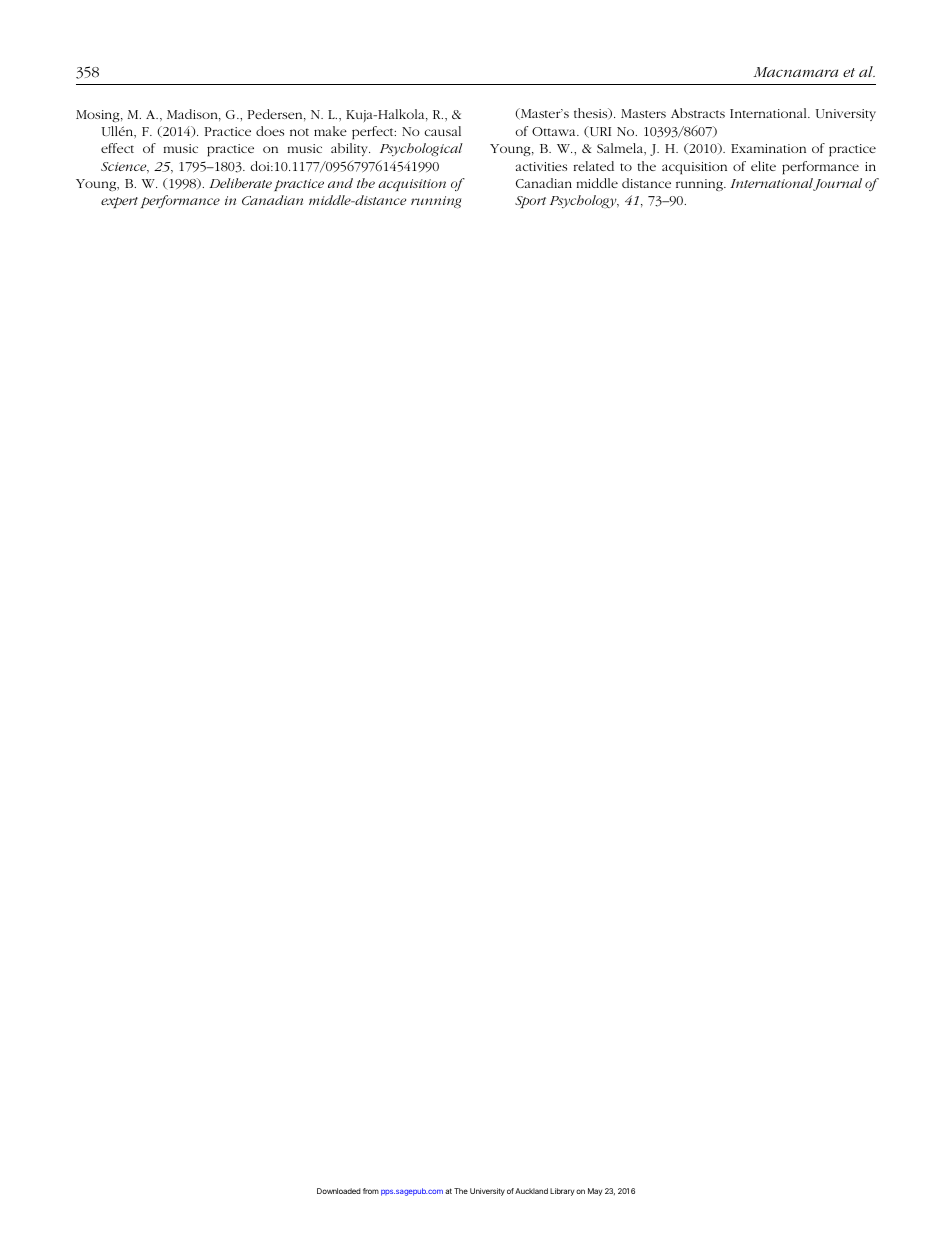 This image has width=952, height=1237. What do you see at coordinates (531, 1191) in the image?
I see `Auckland` at bounding box center [531, 1191].
